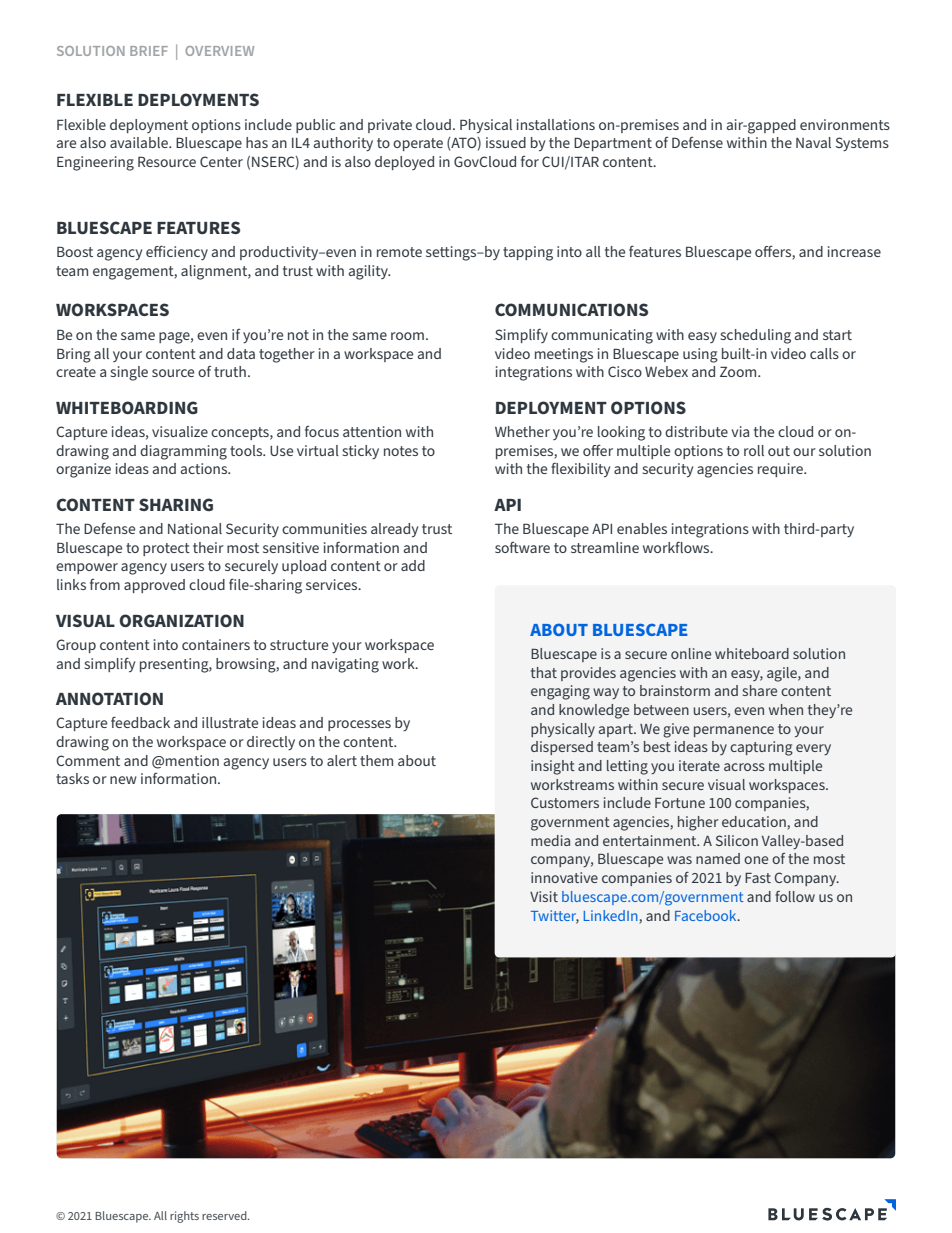  What do you see at coordinates (707, 915) in the screenshot?
I see `Facebook` at bounding box center [707, 915].
